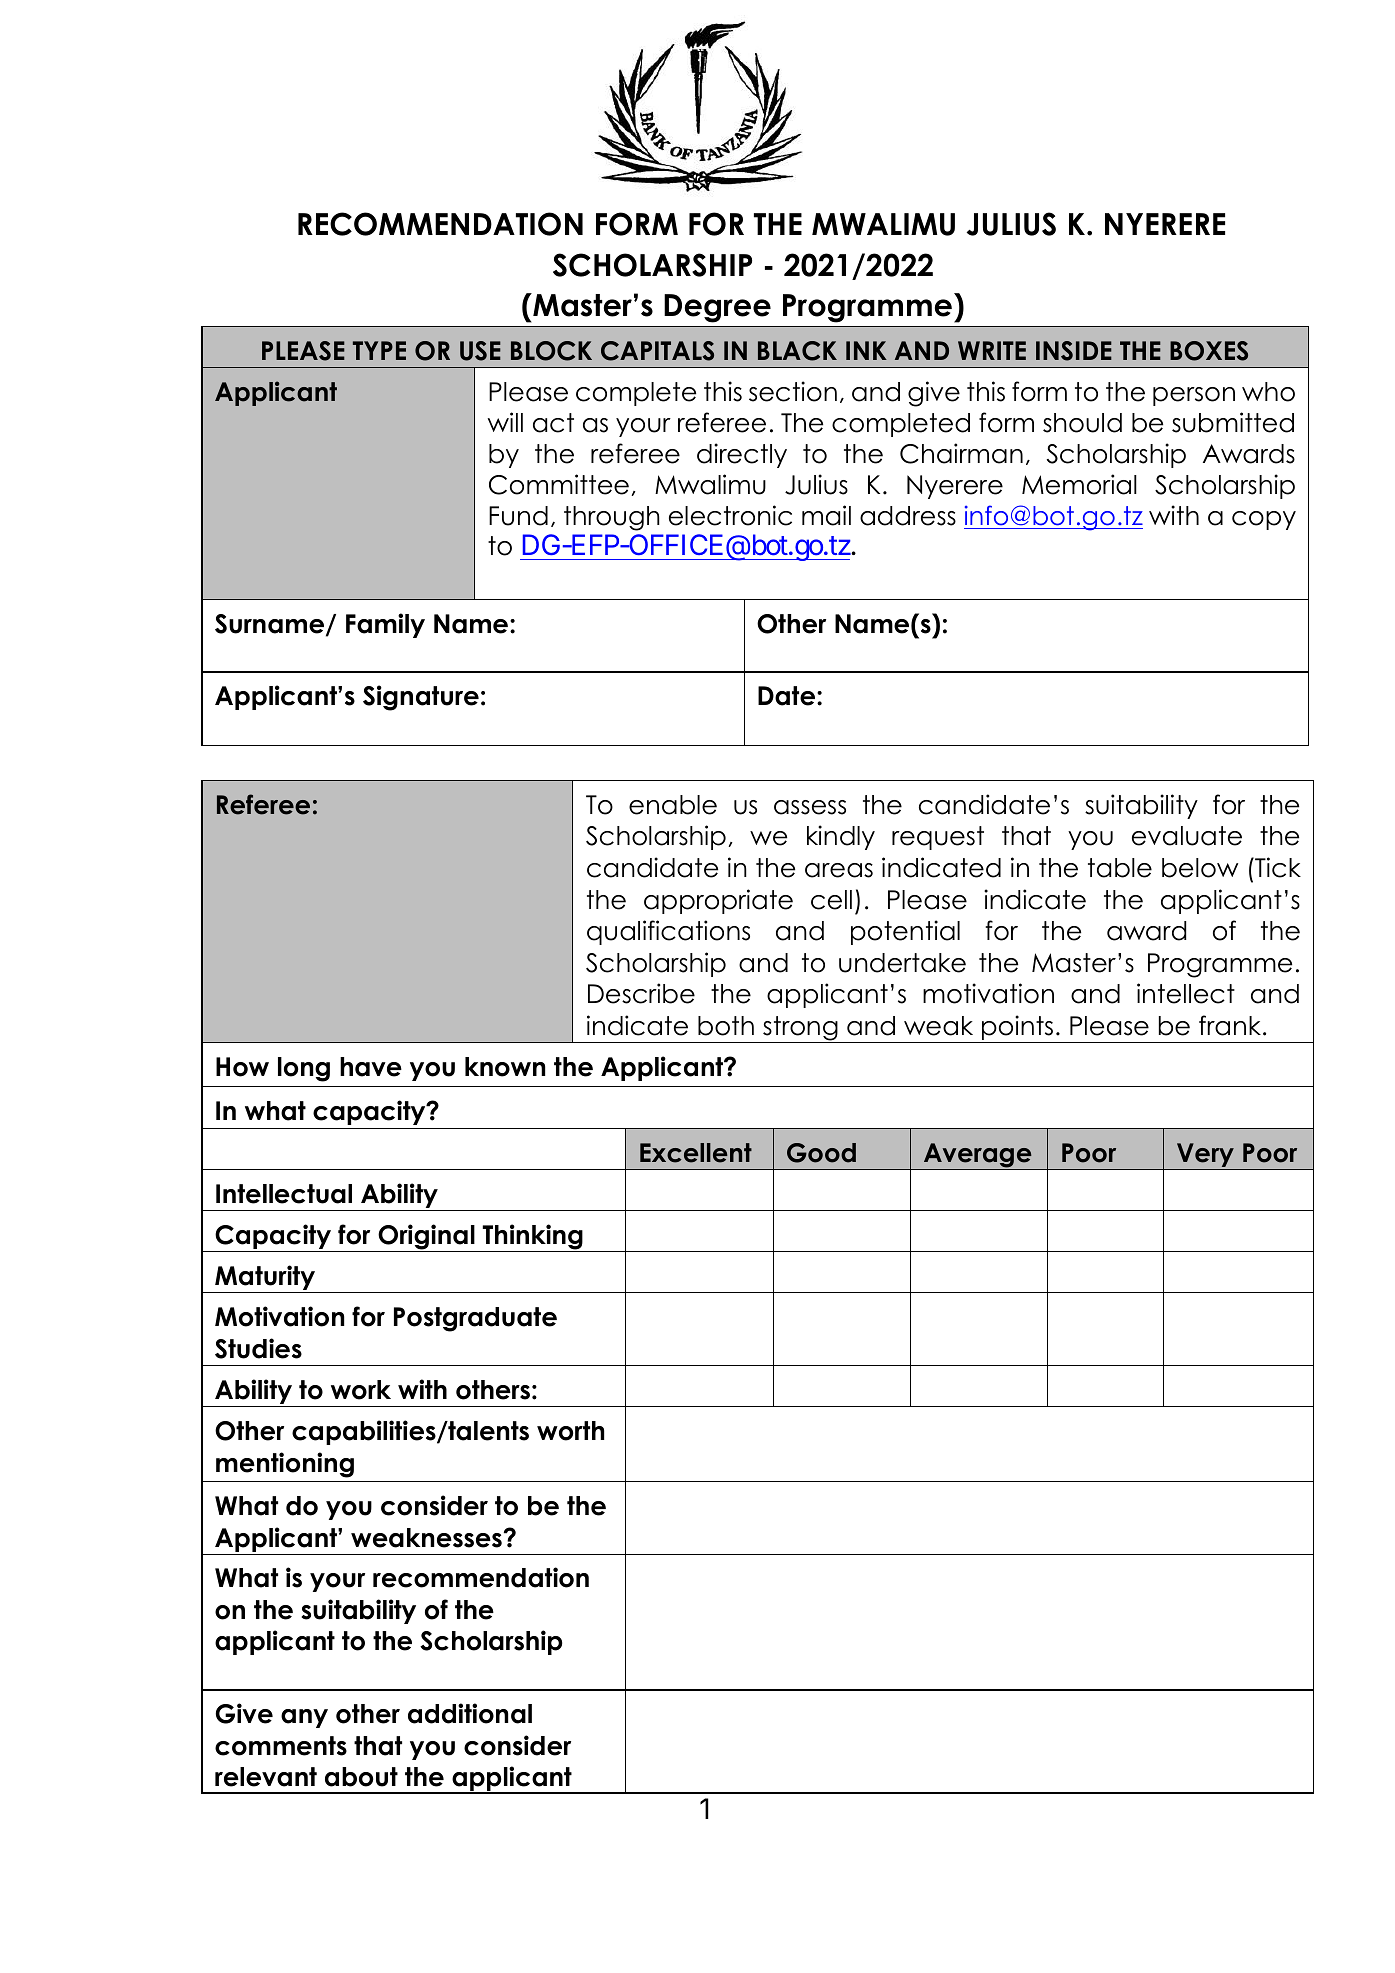 This screenshot has width=1395, height=1973. What do you see at coordinates (379, 350) in the screenshot?
I see `TYPE` at bounding box center [379, 350].
